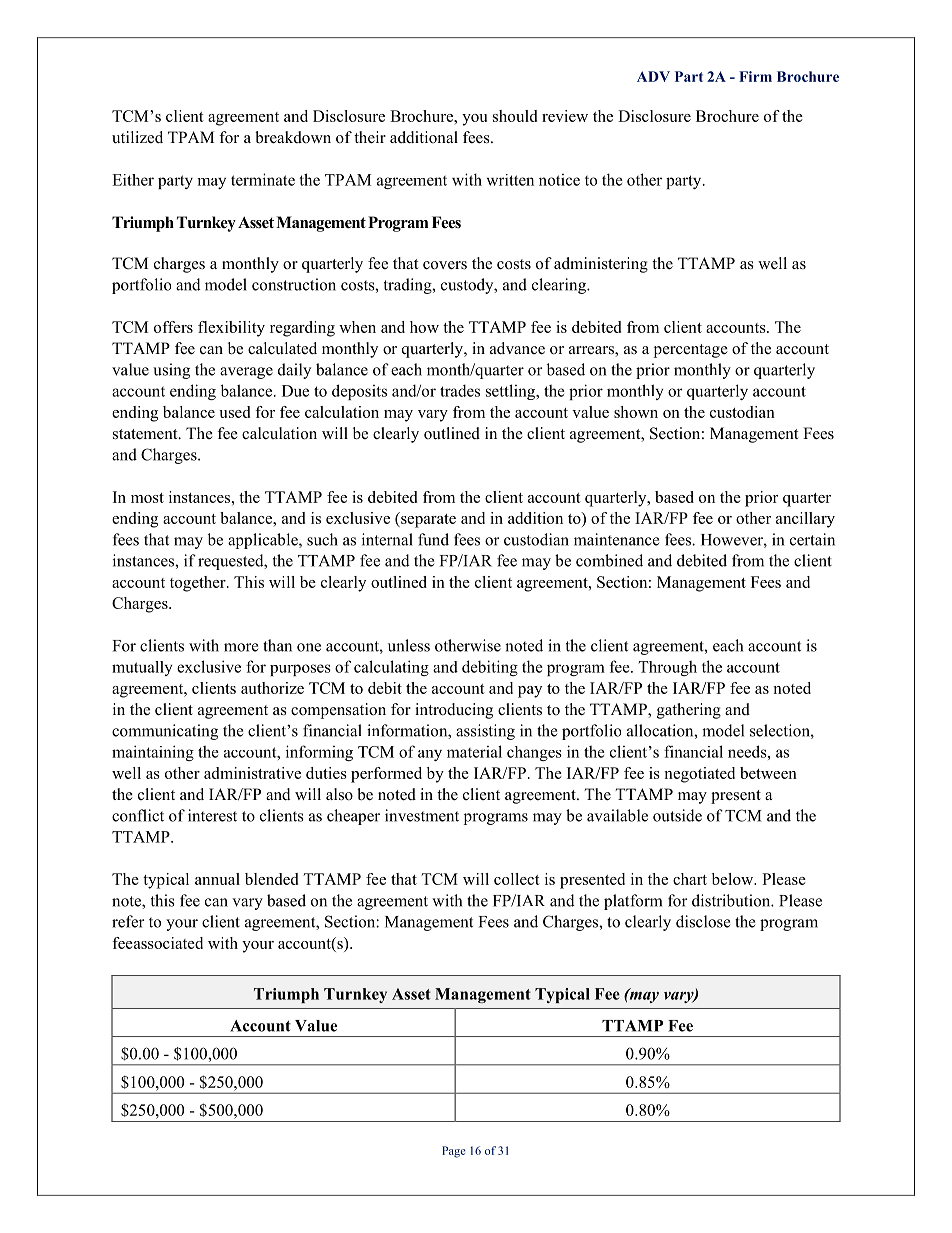 This screenshot has width=952, height=1233. Describe the element at coordinates (212, 815) in the screenshot. I see `interest` at that location.
